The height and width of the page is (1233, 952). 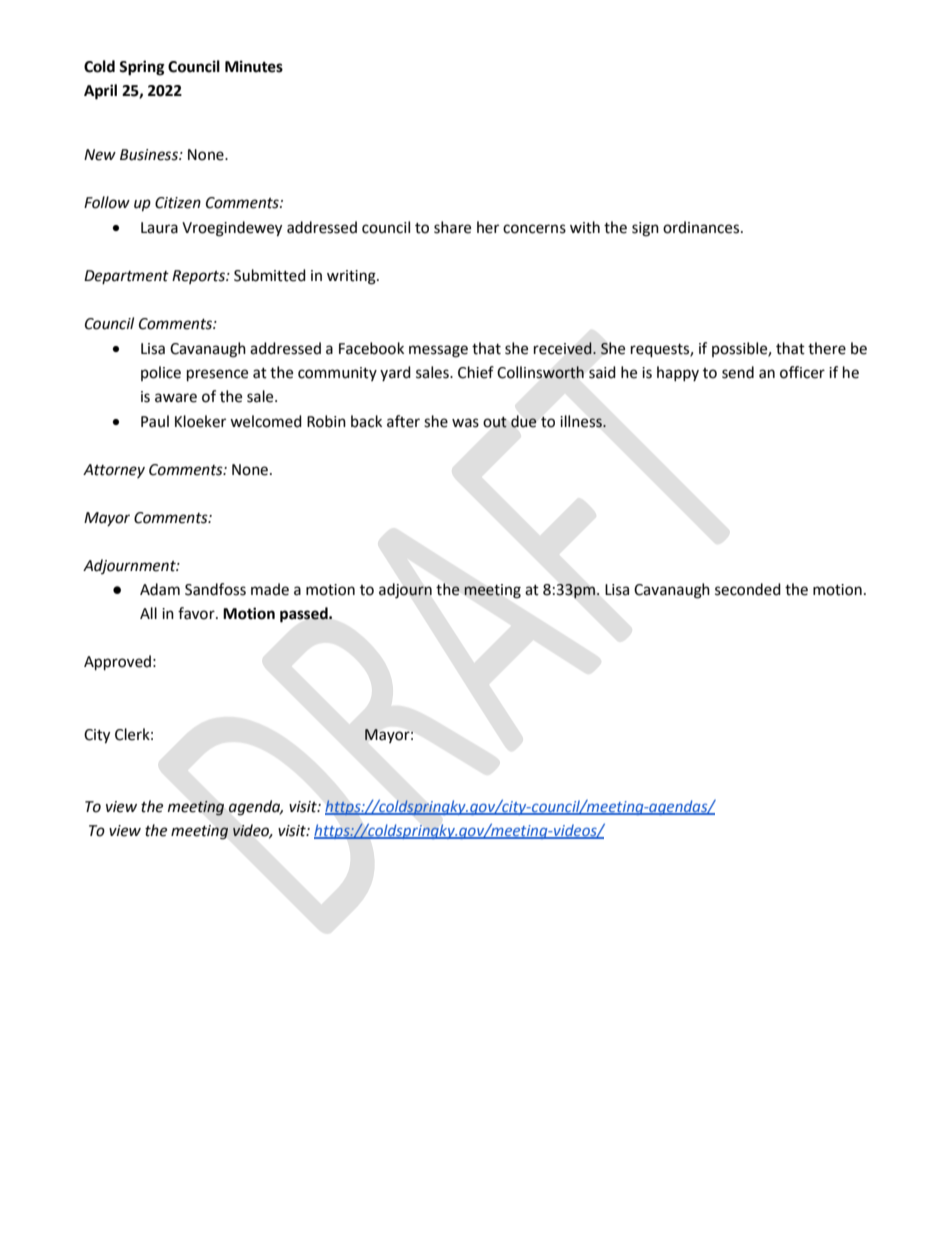 What do you see at coordinates (178, 203) in the page?
I see `Citizen` at bounding box center [178, 203].
